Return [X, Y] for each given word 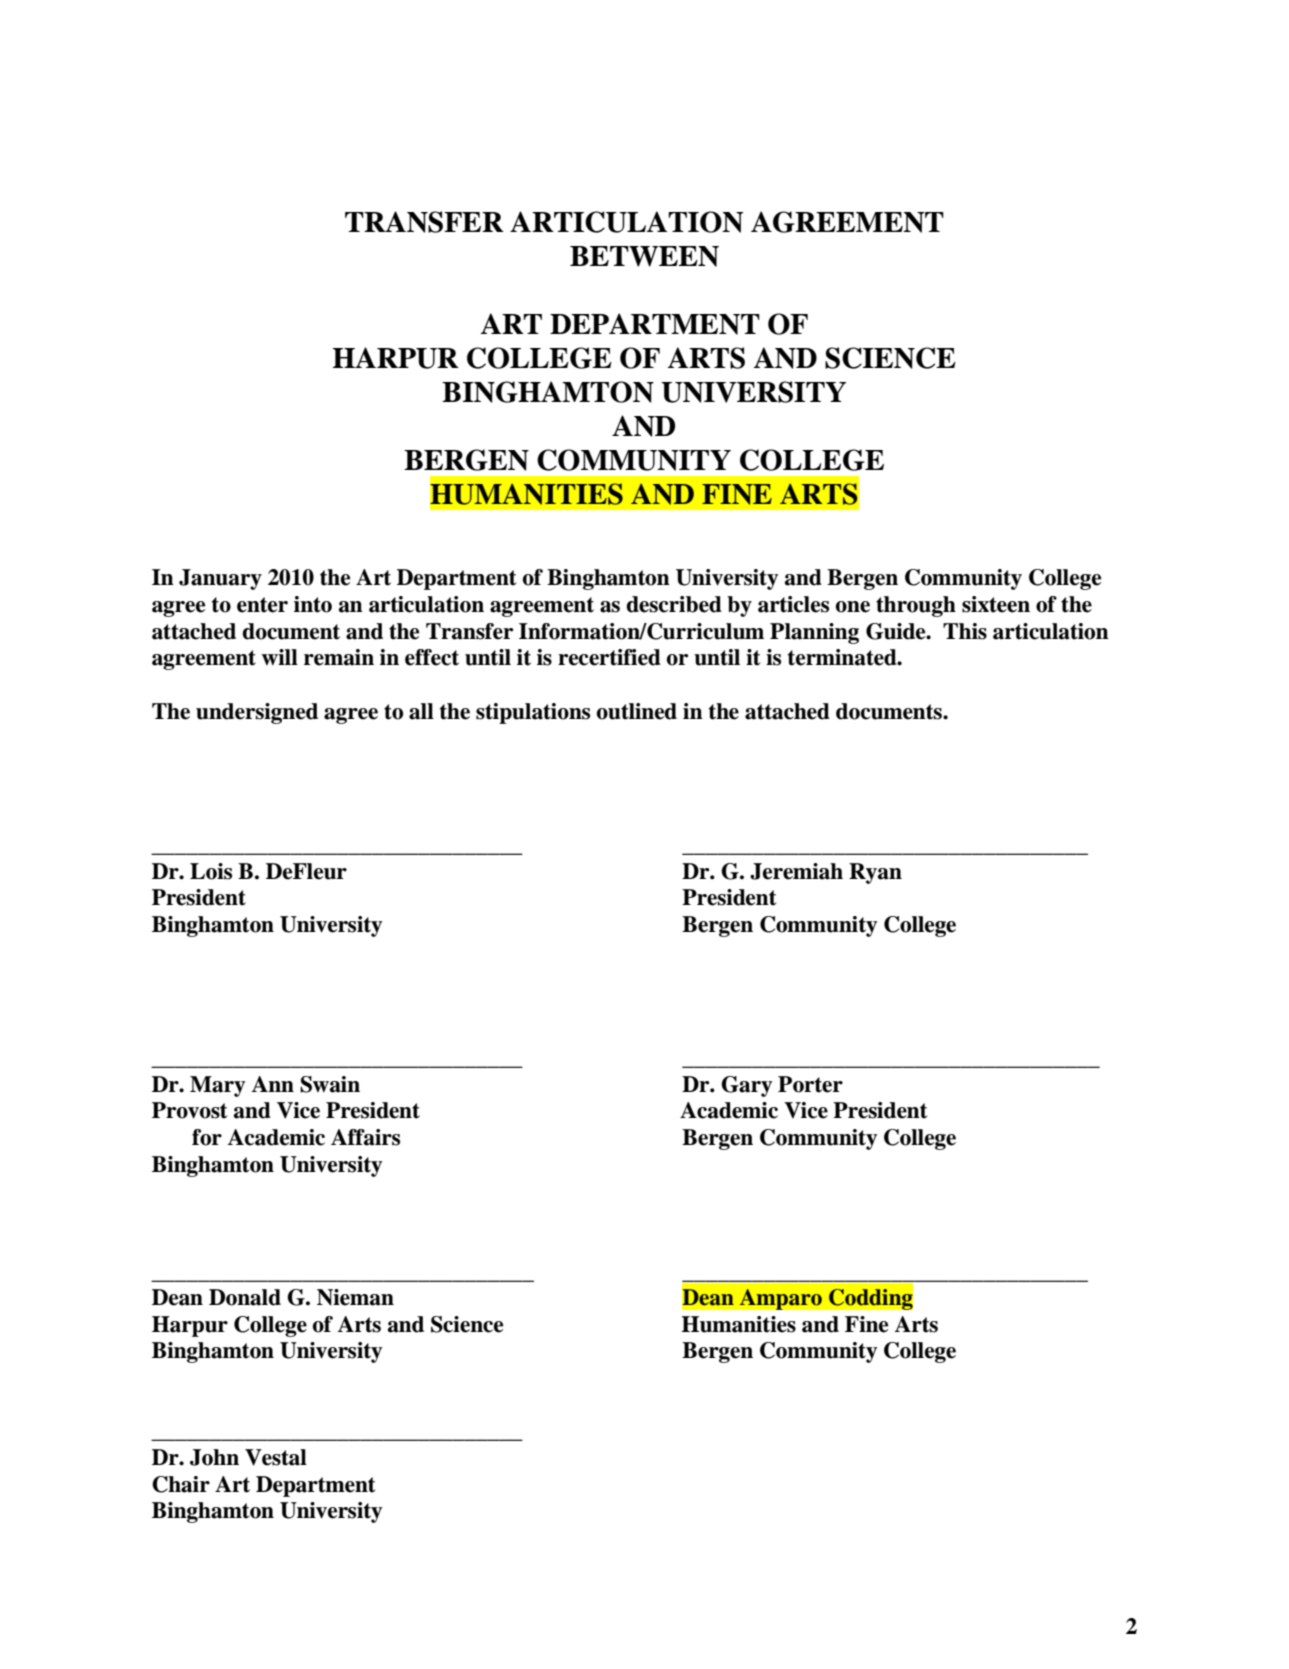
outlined [637, 711]
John [214, 1457]
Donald [245, 1297]
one [853, 607]
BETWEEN [644, 256]
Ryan [875, 873]
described [674, 604]
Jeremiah [796, 871]
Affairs [365, 1137]
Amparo [780, 1299]
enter [262, 605]
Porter [810, 1084]
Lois [211, 871]
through [916, 606]
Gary [746, 1086]
